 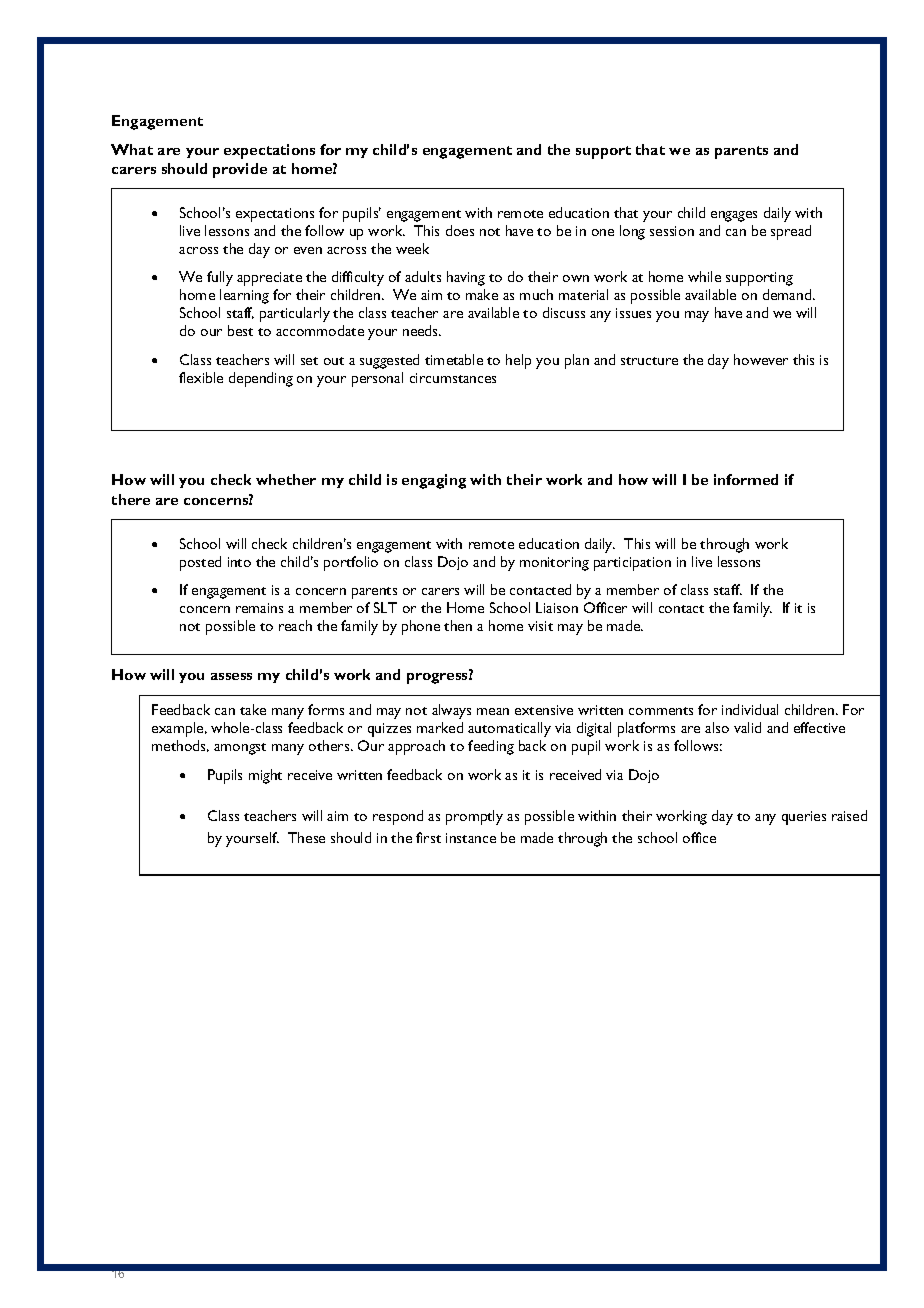 I want to click on then, so click(x=458, y=625).
